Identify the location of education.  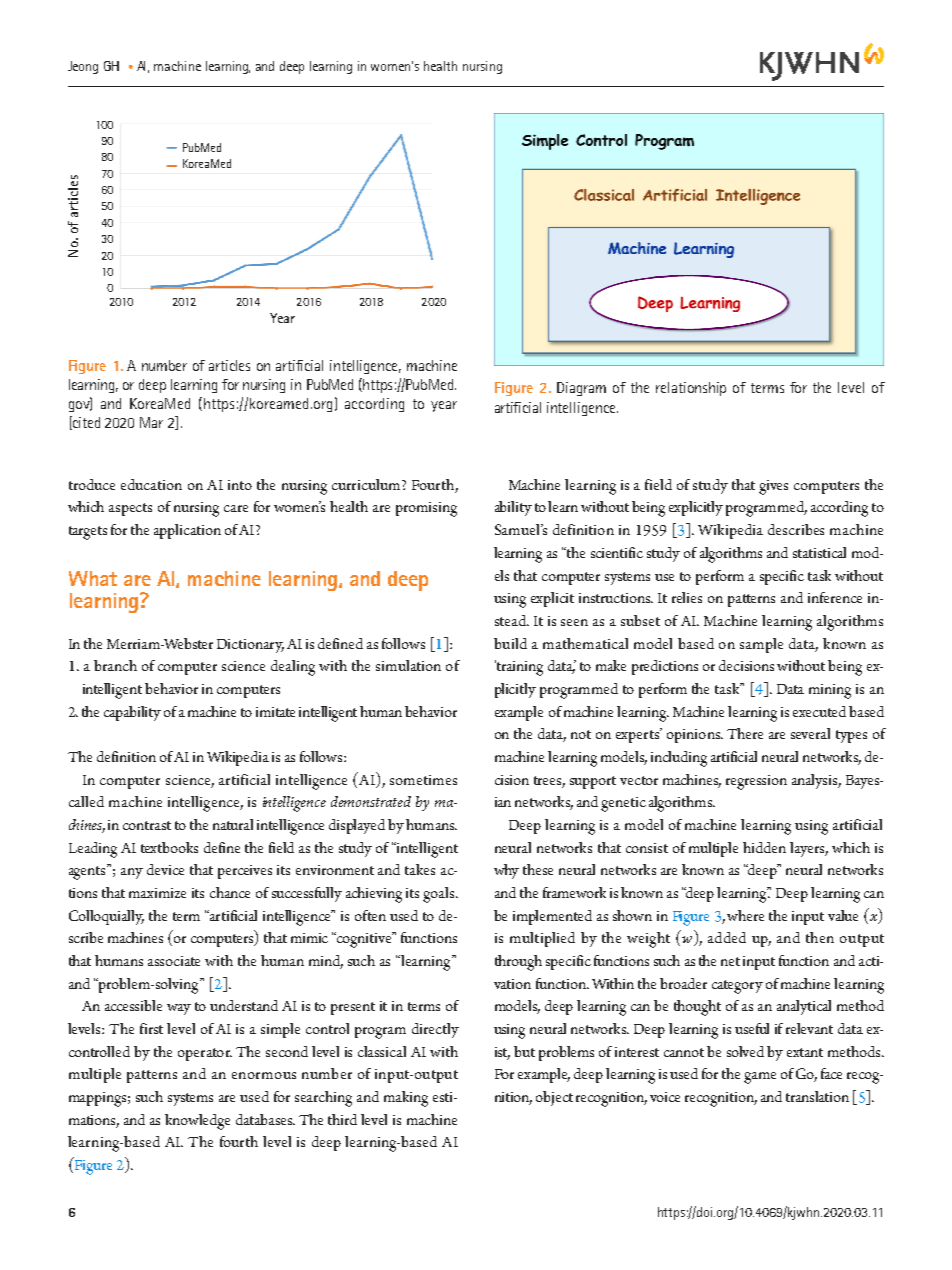
(151, 484).
